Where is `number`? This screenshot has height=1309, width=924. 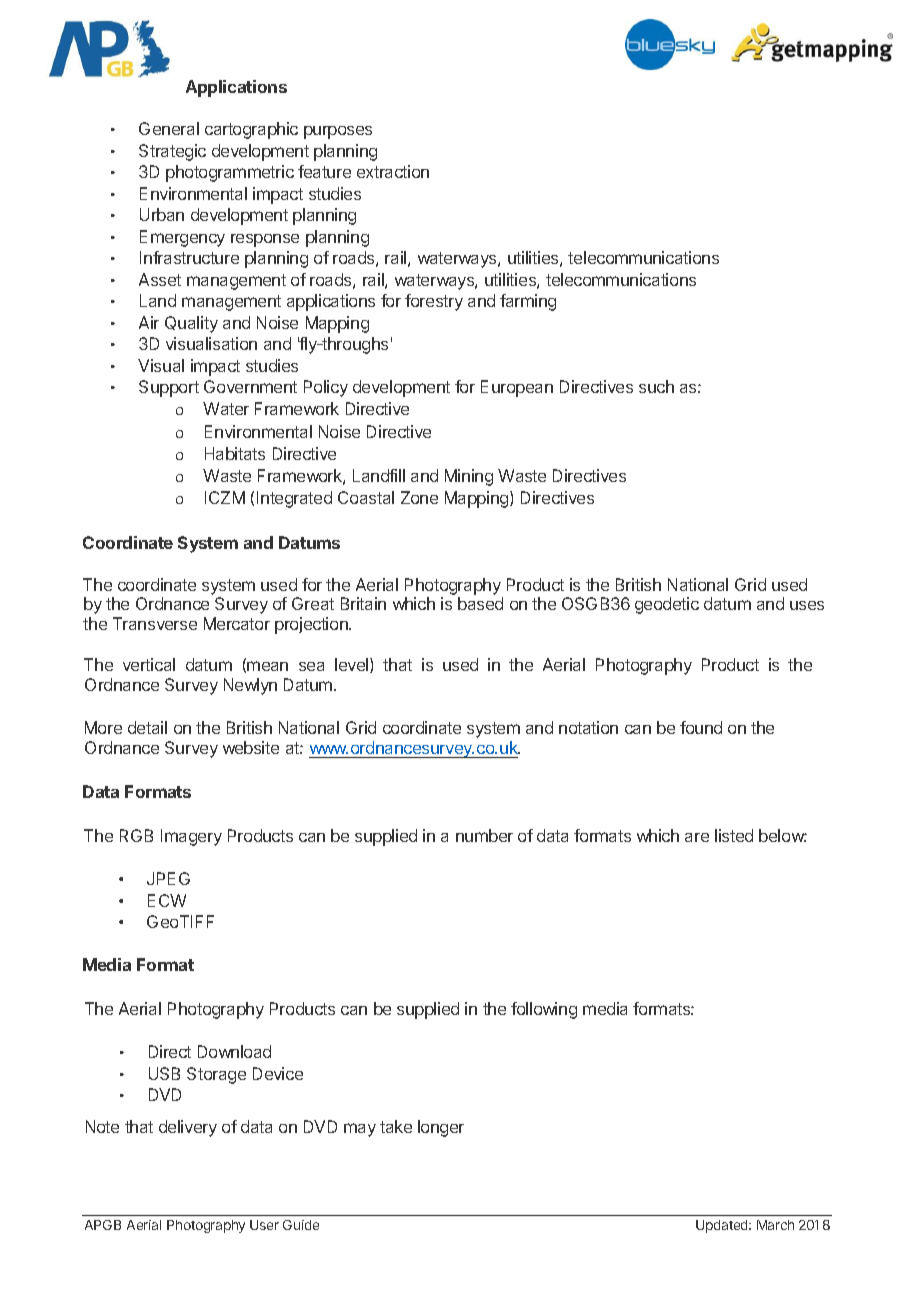
number is located at coordinates (484, 835).
